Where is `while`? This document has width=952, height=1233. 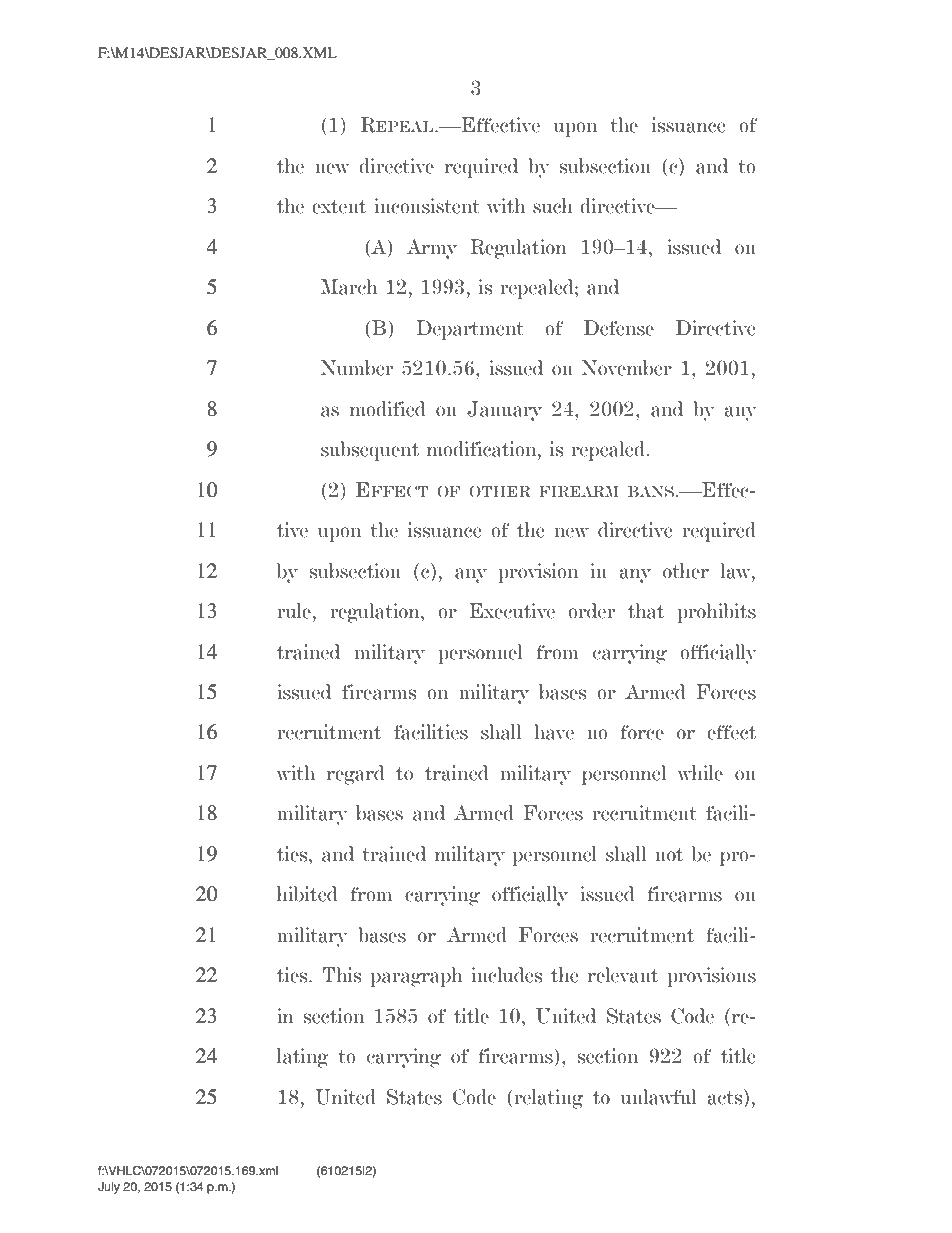
while is located at coordinates (700, 773).
